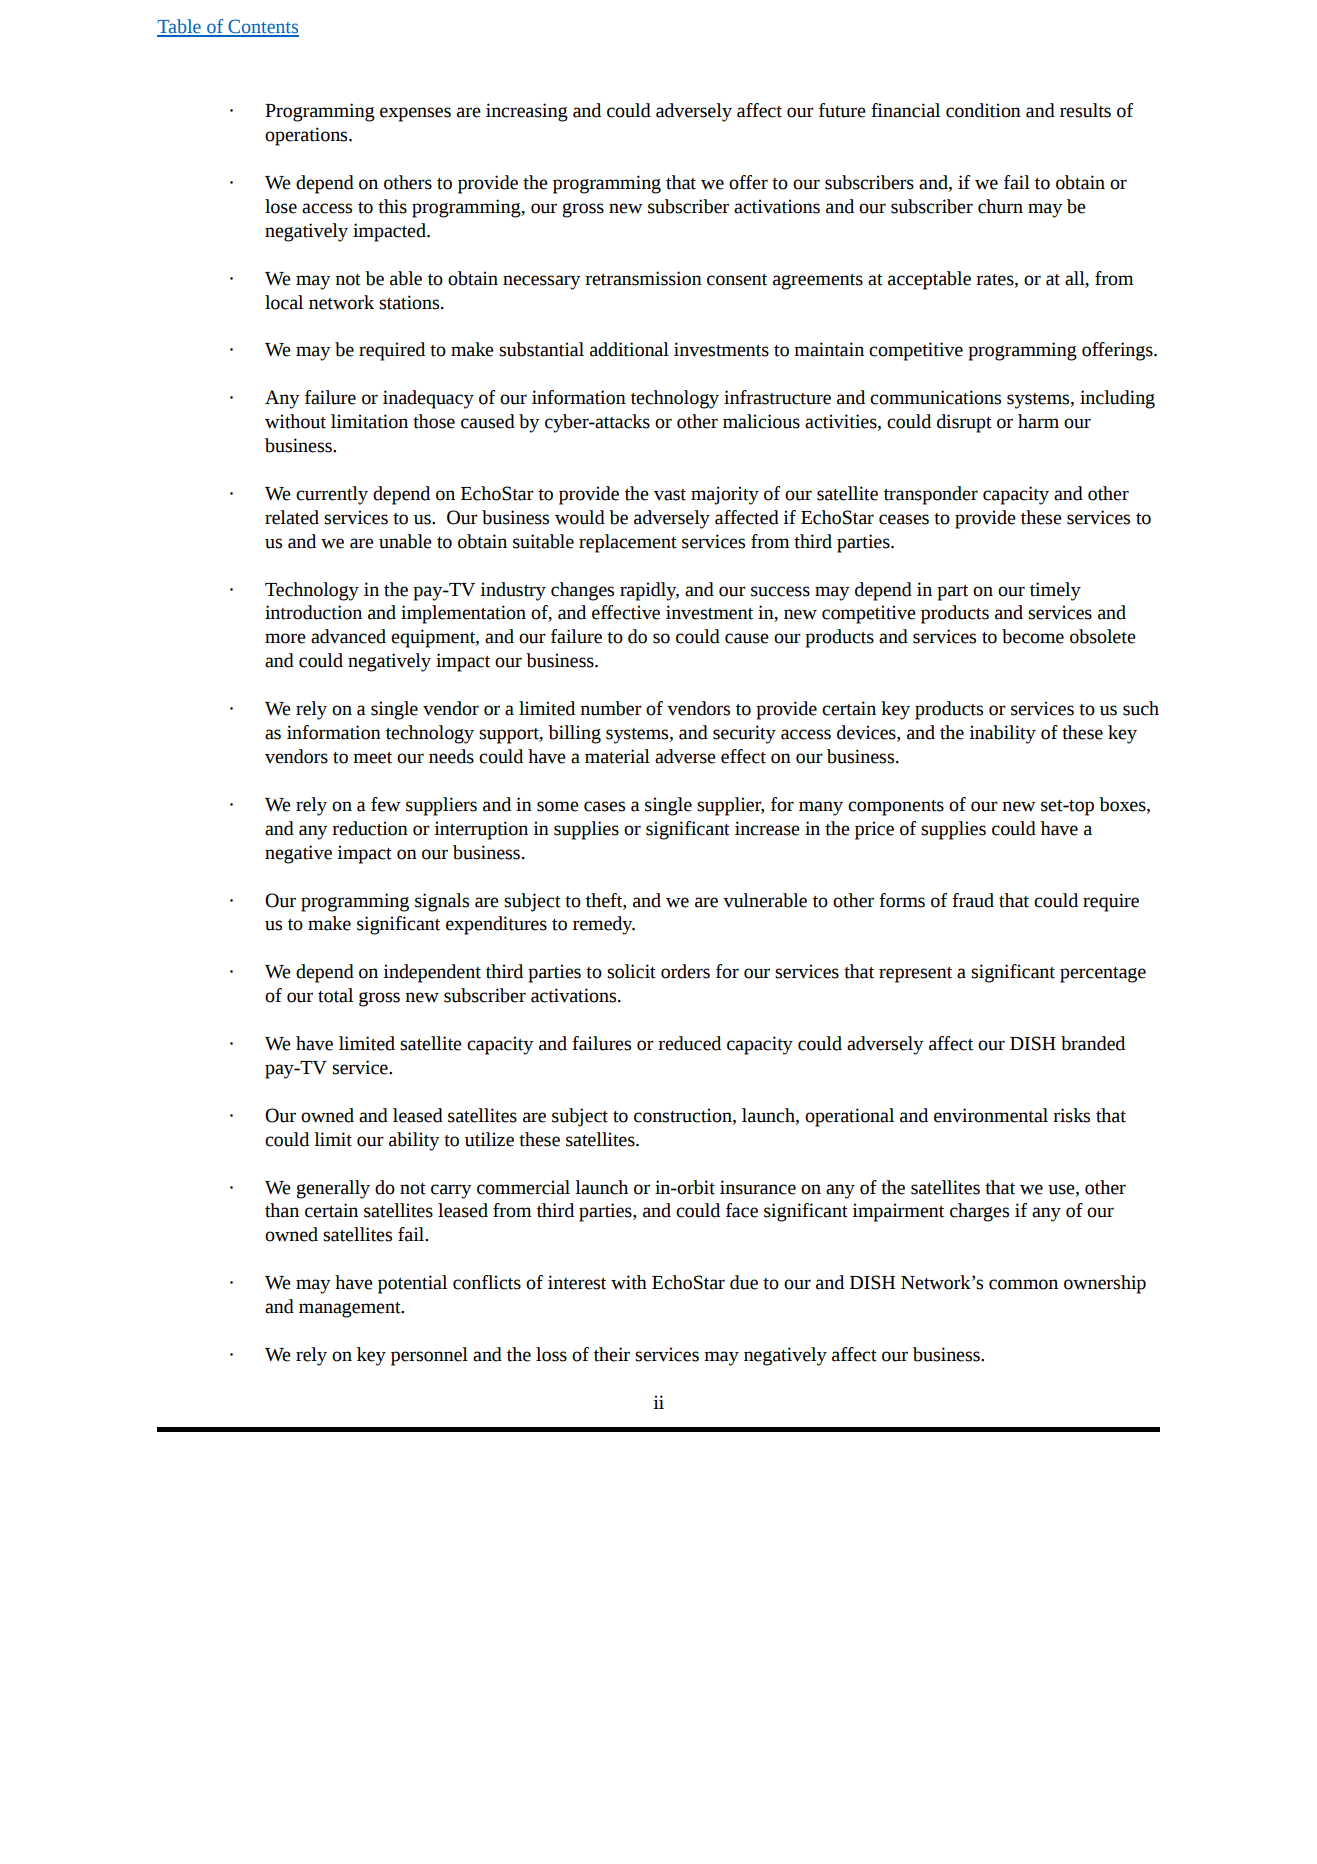 The width and height of the screenshot is (1317, 1864). What do you see at coordinates (351, 1310) in the screenshot?
I see `management` at bounding box center [351, 1310].
